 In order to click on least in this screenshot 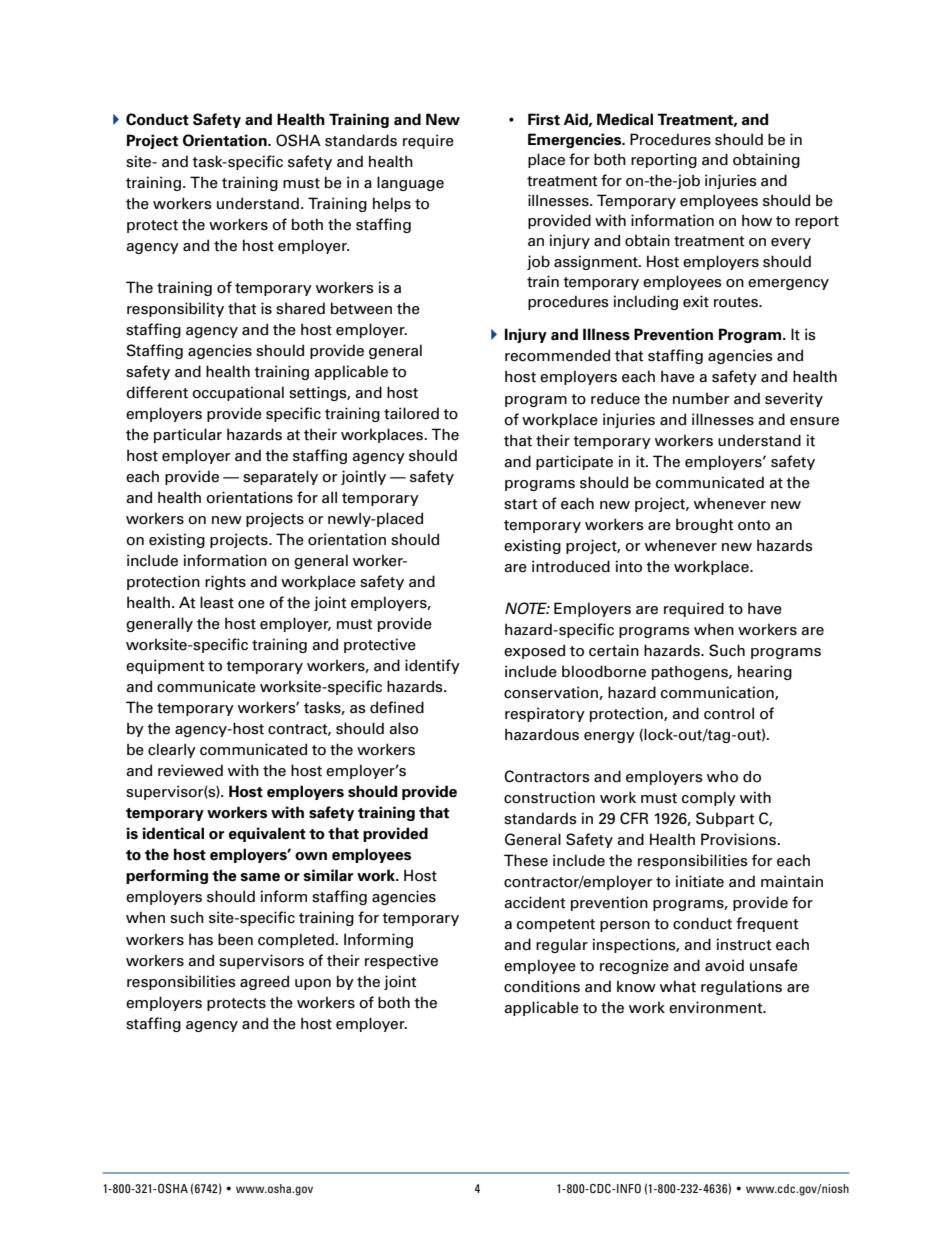, I will do `click(217, 602)`.
